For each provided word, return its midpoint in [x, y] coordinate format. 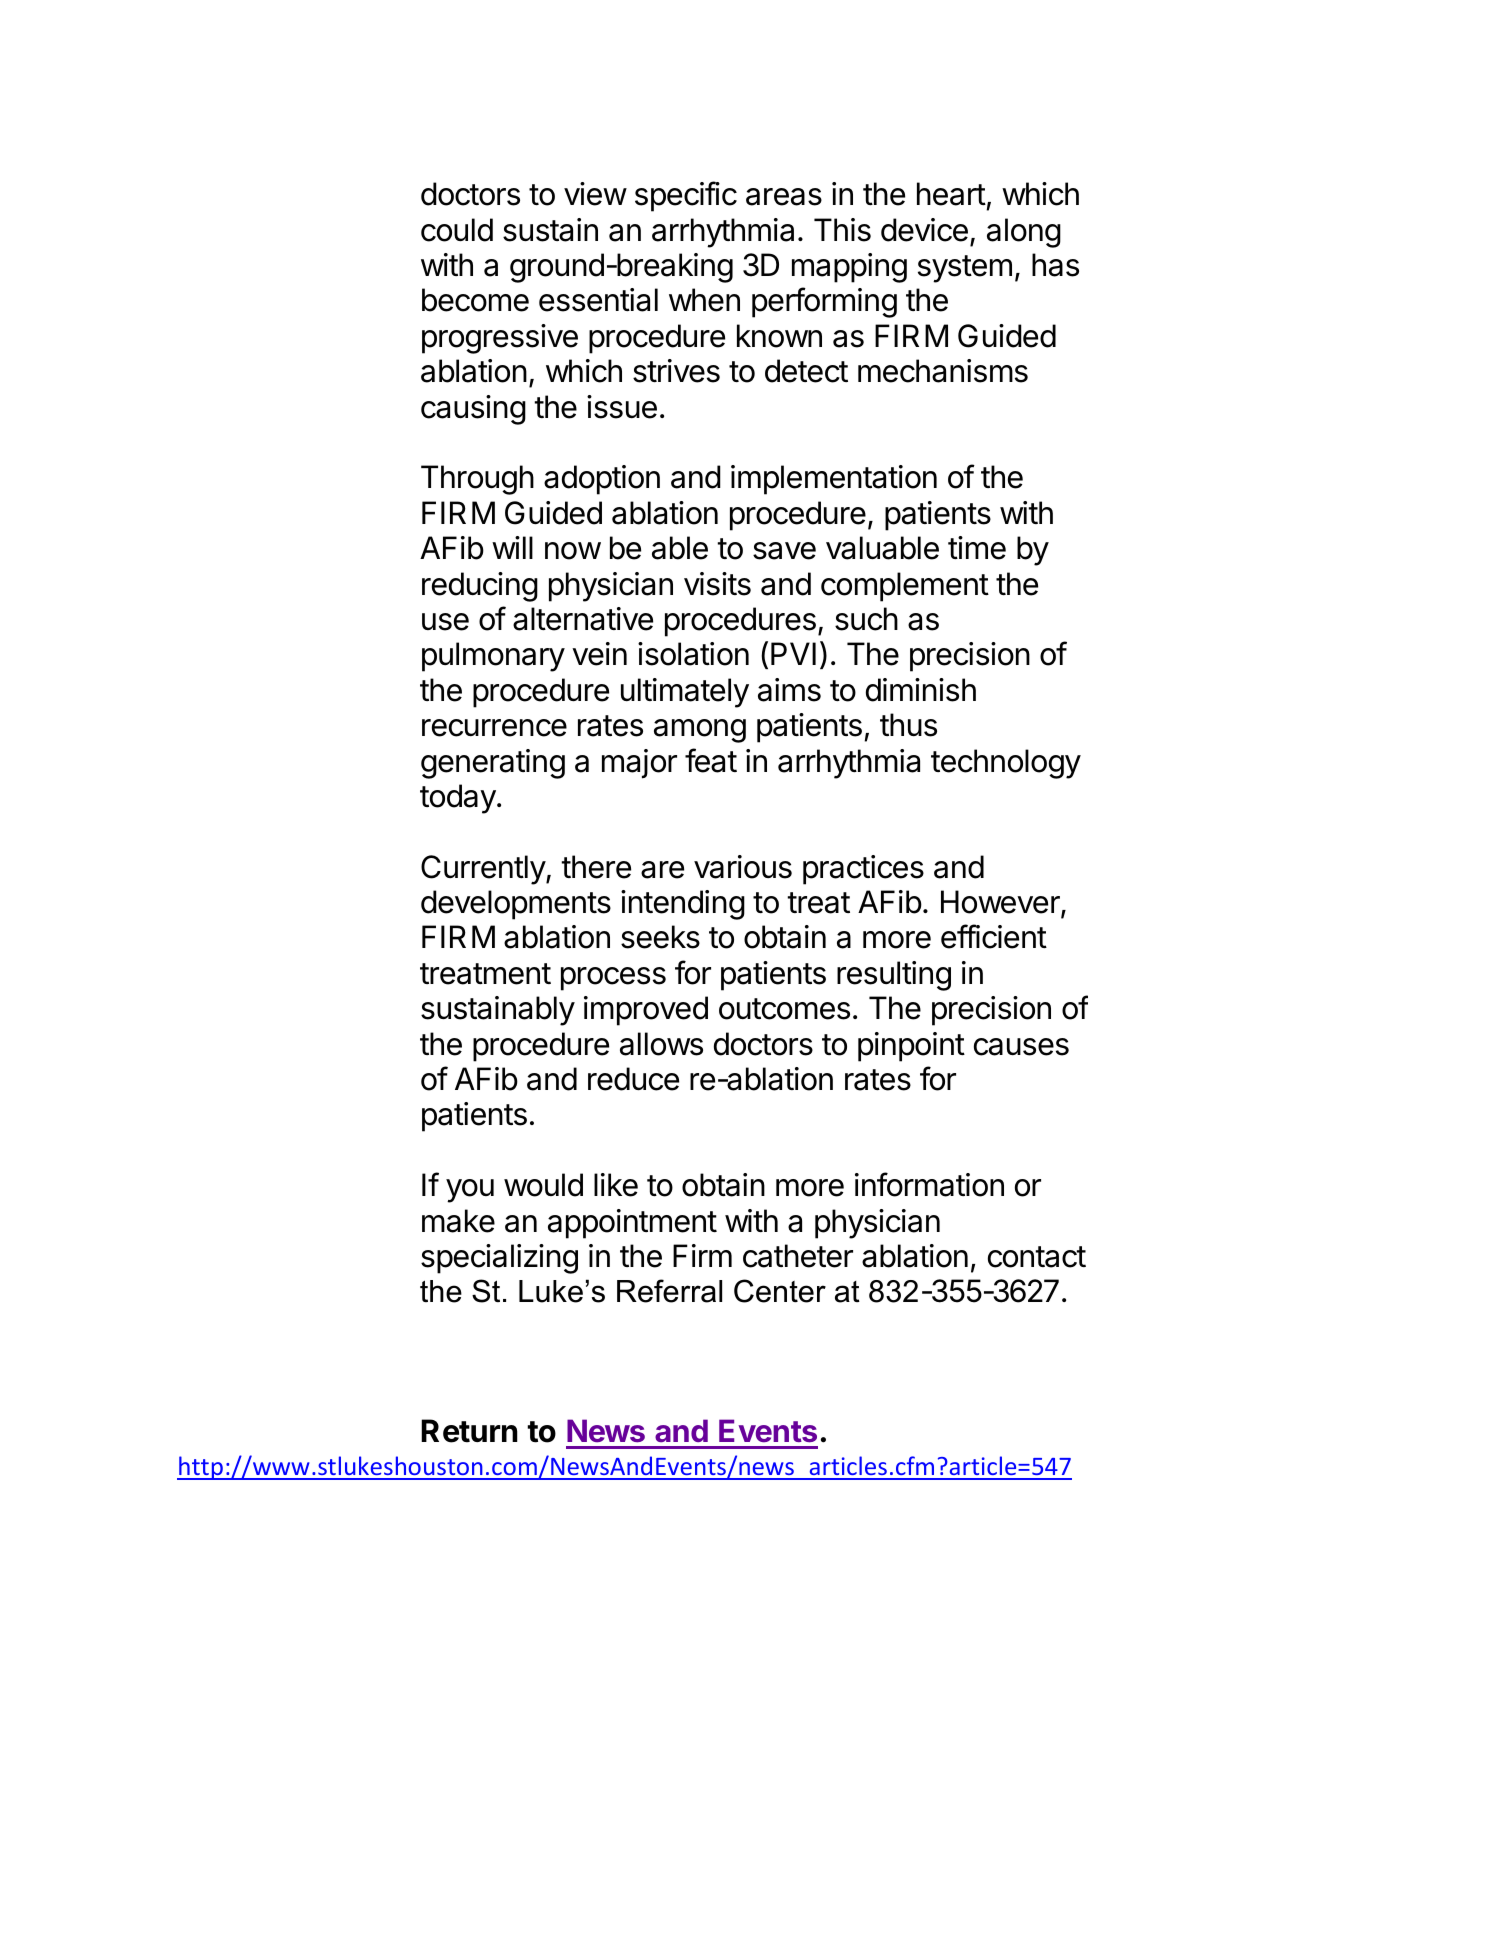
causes [1021, 1047]
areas [784, 197]
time [977, 548]
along [1024, 233]
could [457, 230]
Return [469, 1431]
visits [717, 584]
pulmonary [493, 657]
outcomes [784, 1009]
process [613, 979]
